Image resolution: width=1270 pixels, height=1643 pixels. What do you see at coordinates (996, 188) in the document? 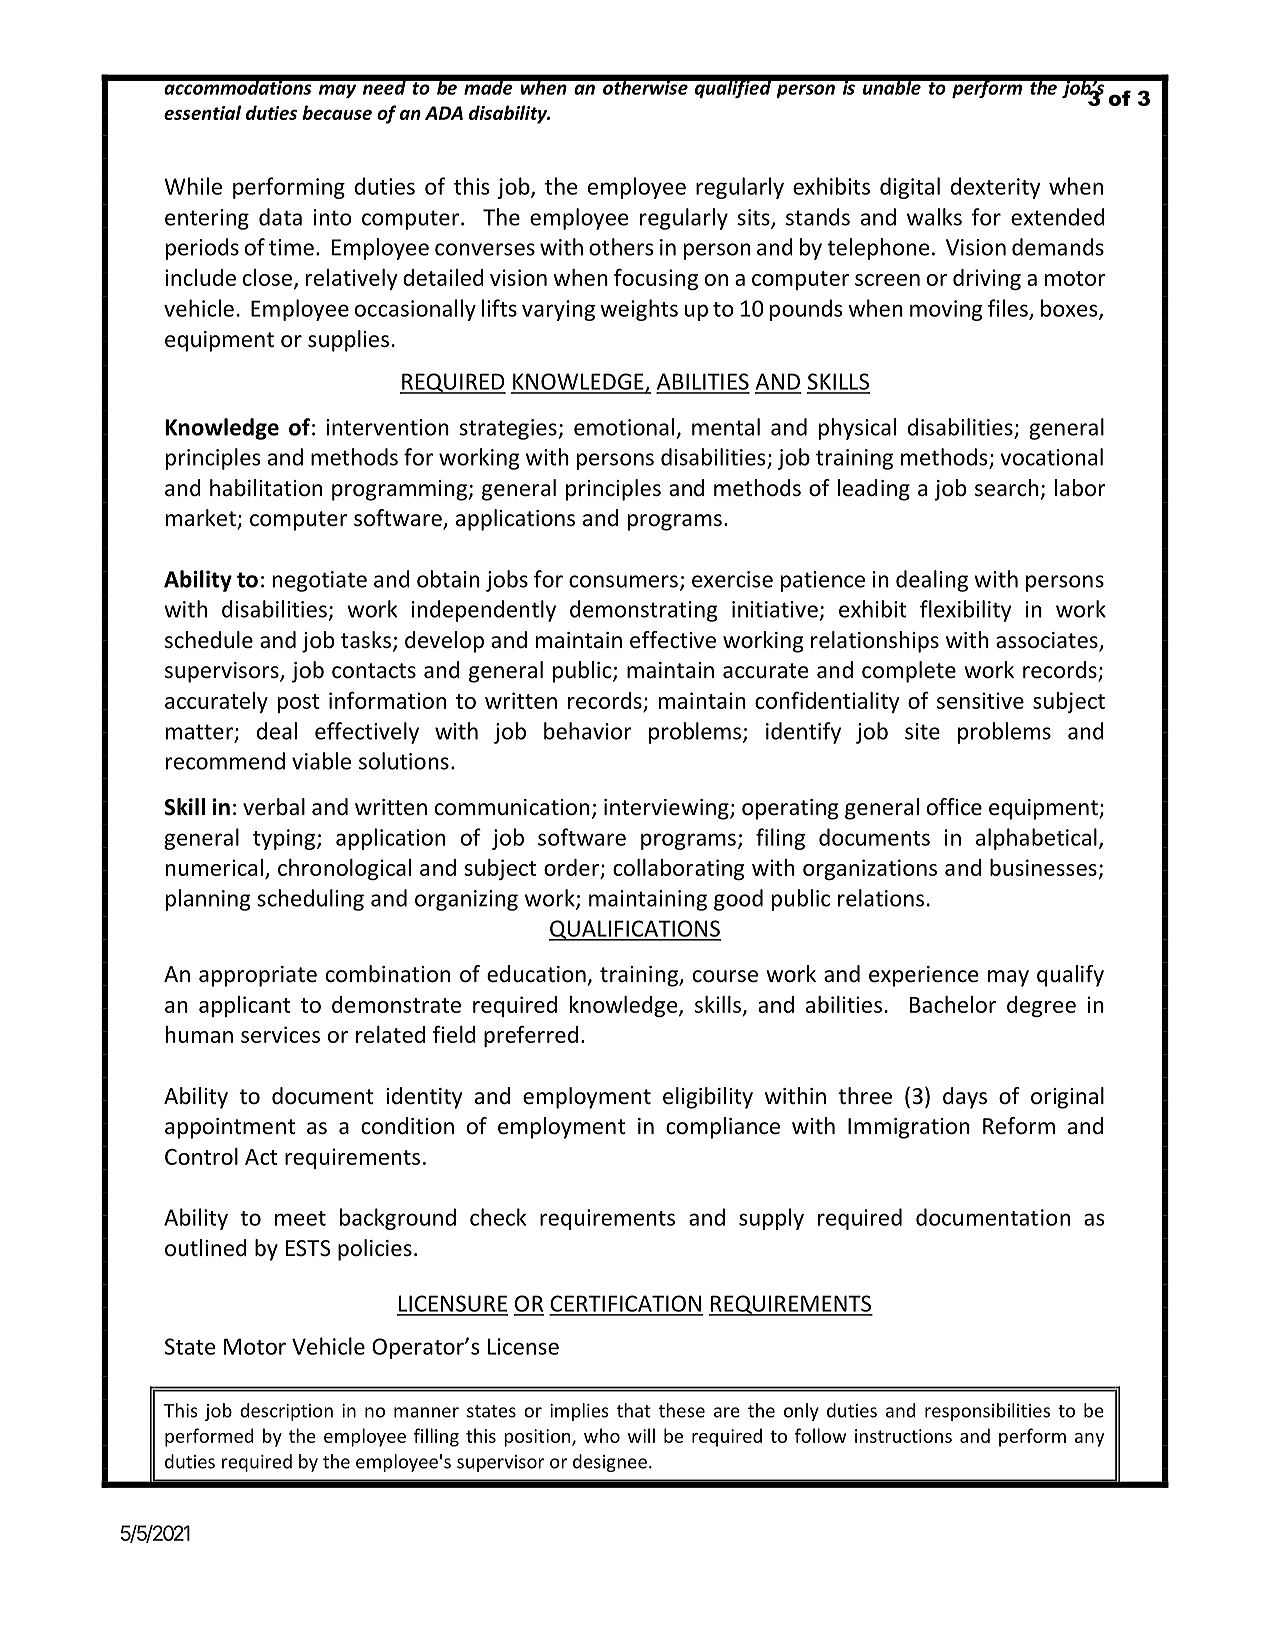
I see `dexterity` at bounding box center [996, 188].
